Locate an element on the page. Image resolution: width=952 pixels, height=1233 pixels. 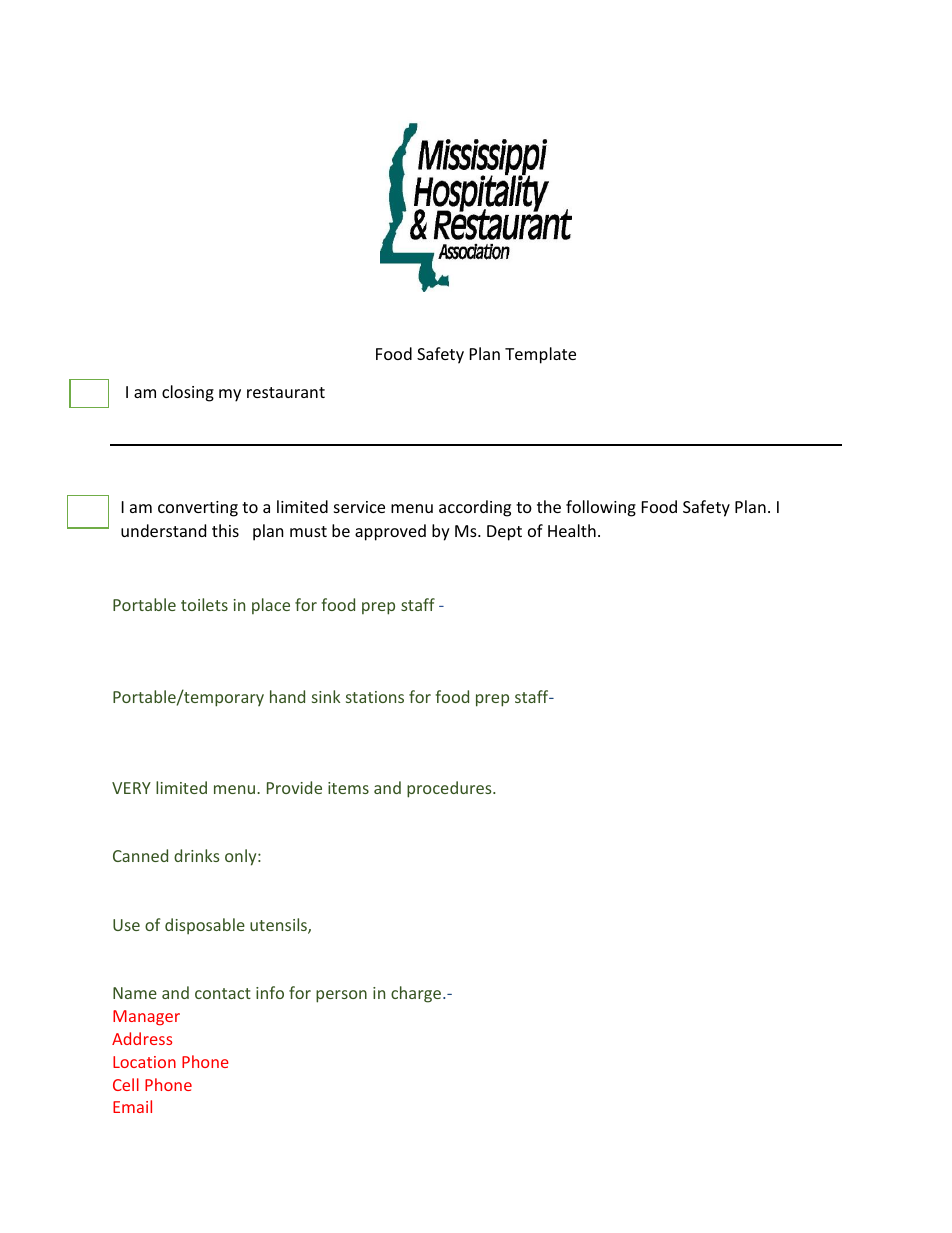
stations is located at coordinates (375, 697).
